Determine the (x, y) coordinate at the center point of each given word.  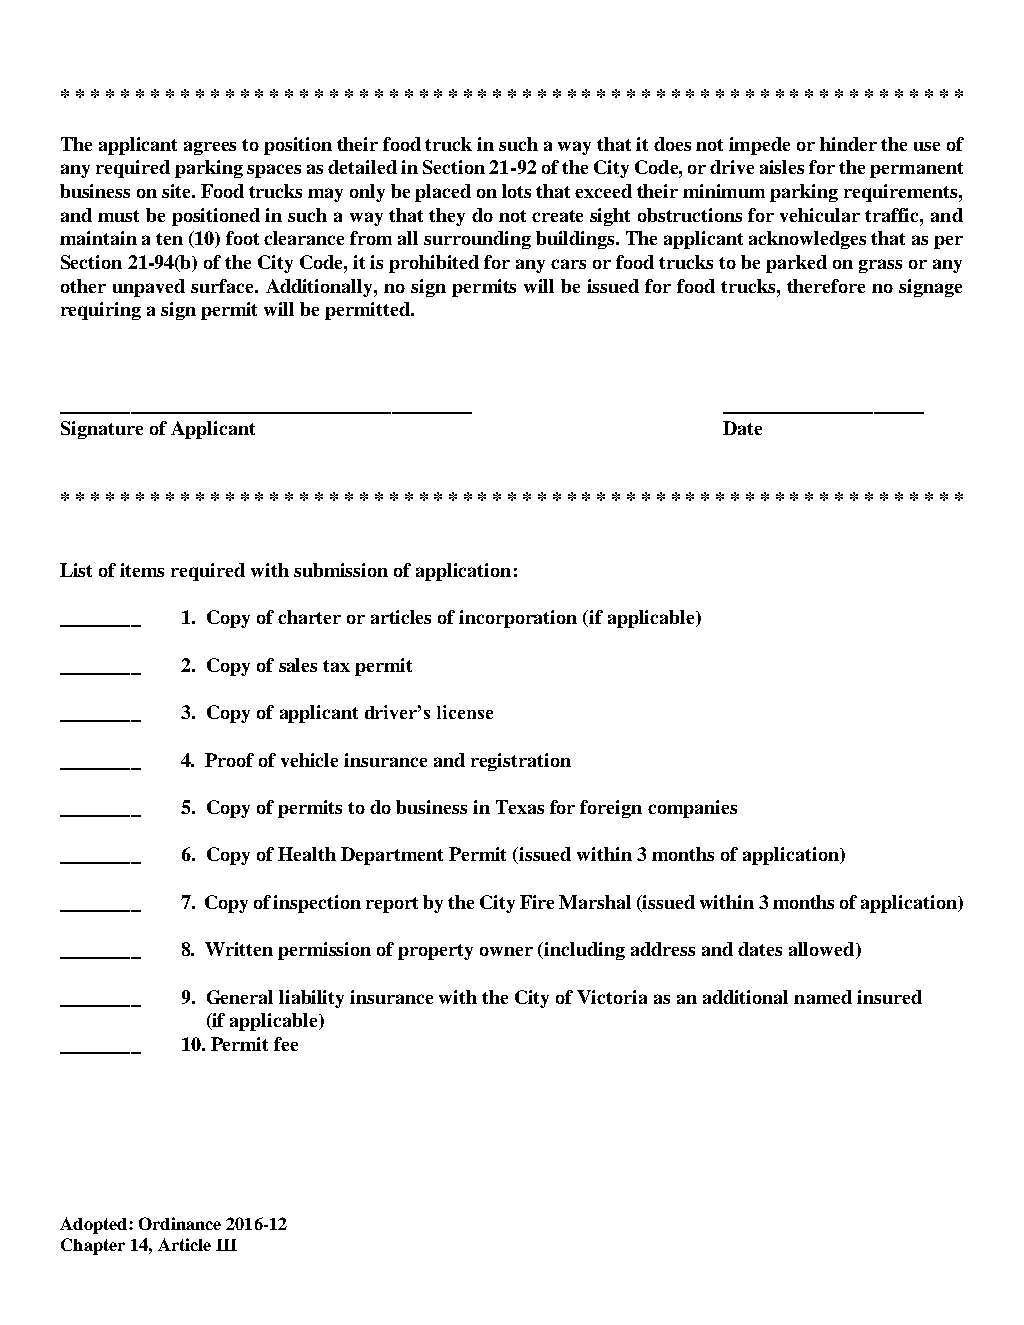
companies (692, 809)
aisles (782, 167)
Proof (229, 760)
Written (239, 949)
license (465, 712)
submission (341, 570)
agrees (210, 148)
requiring (101, 311)
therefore (826, 286)
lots (516, 191)
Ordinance (180, 1223)
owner (506, 951)
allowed (823, 950)
